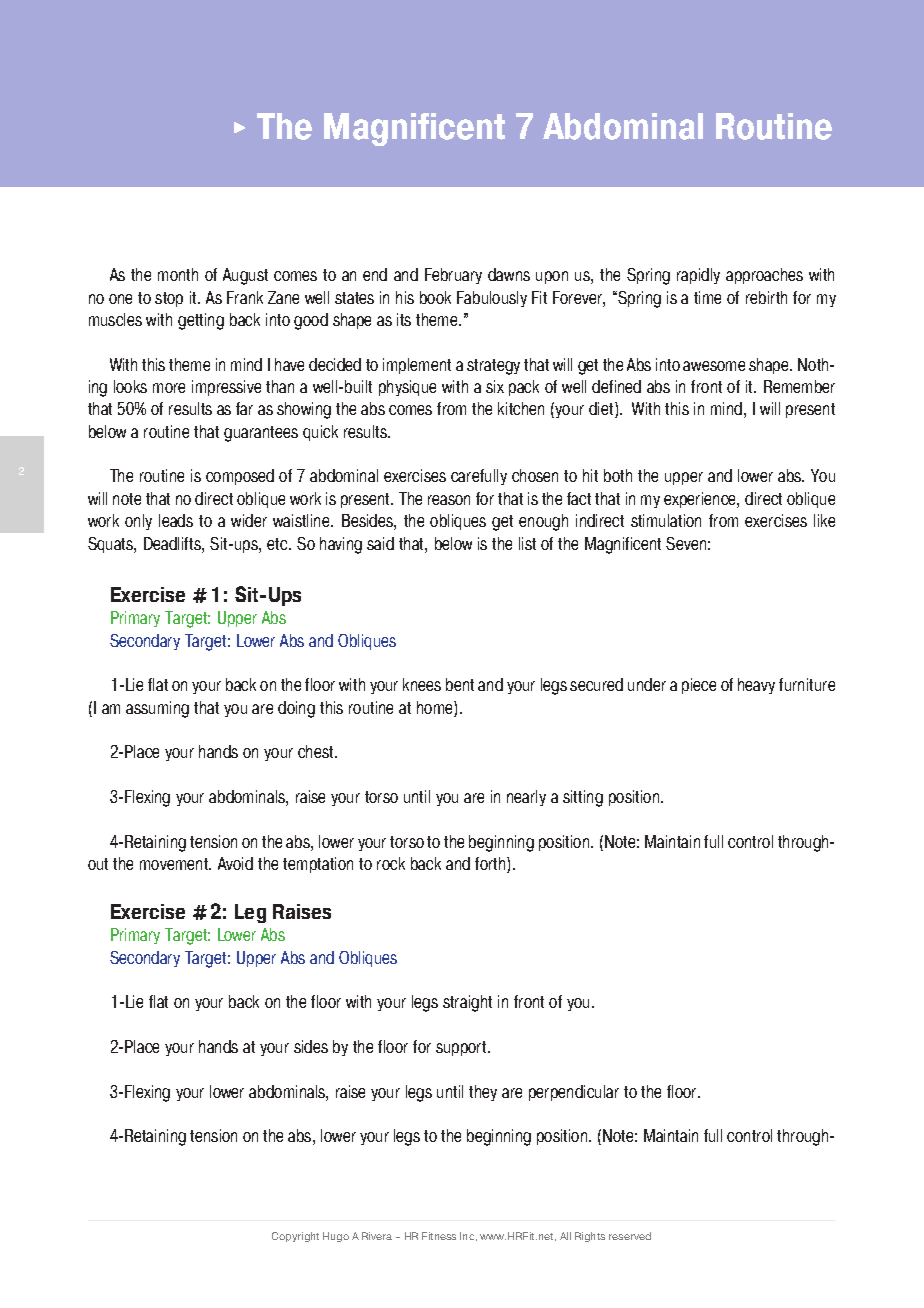 This document has height=1308, width=924. What do you see at coordinates (201, 321) in the document?
I see `getting` at bounding box center [201, 321].
